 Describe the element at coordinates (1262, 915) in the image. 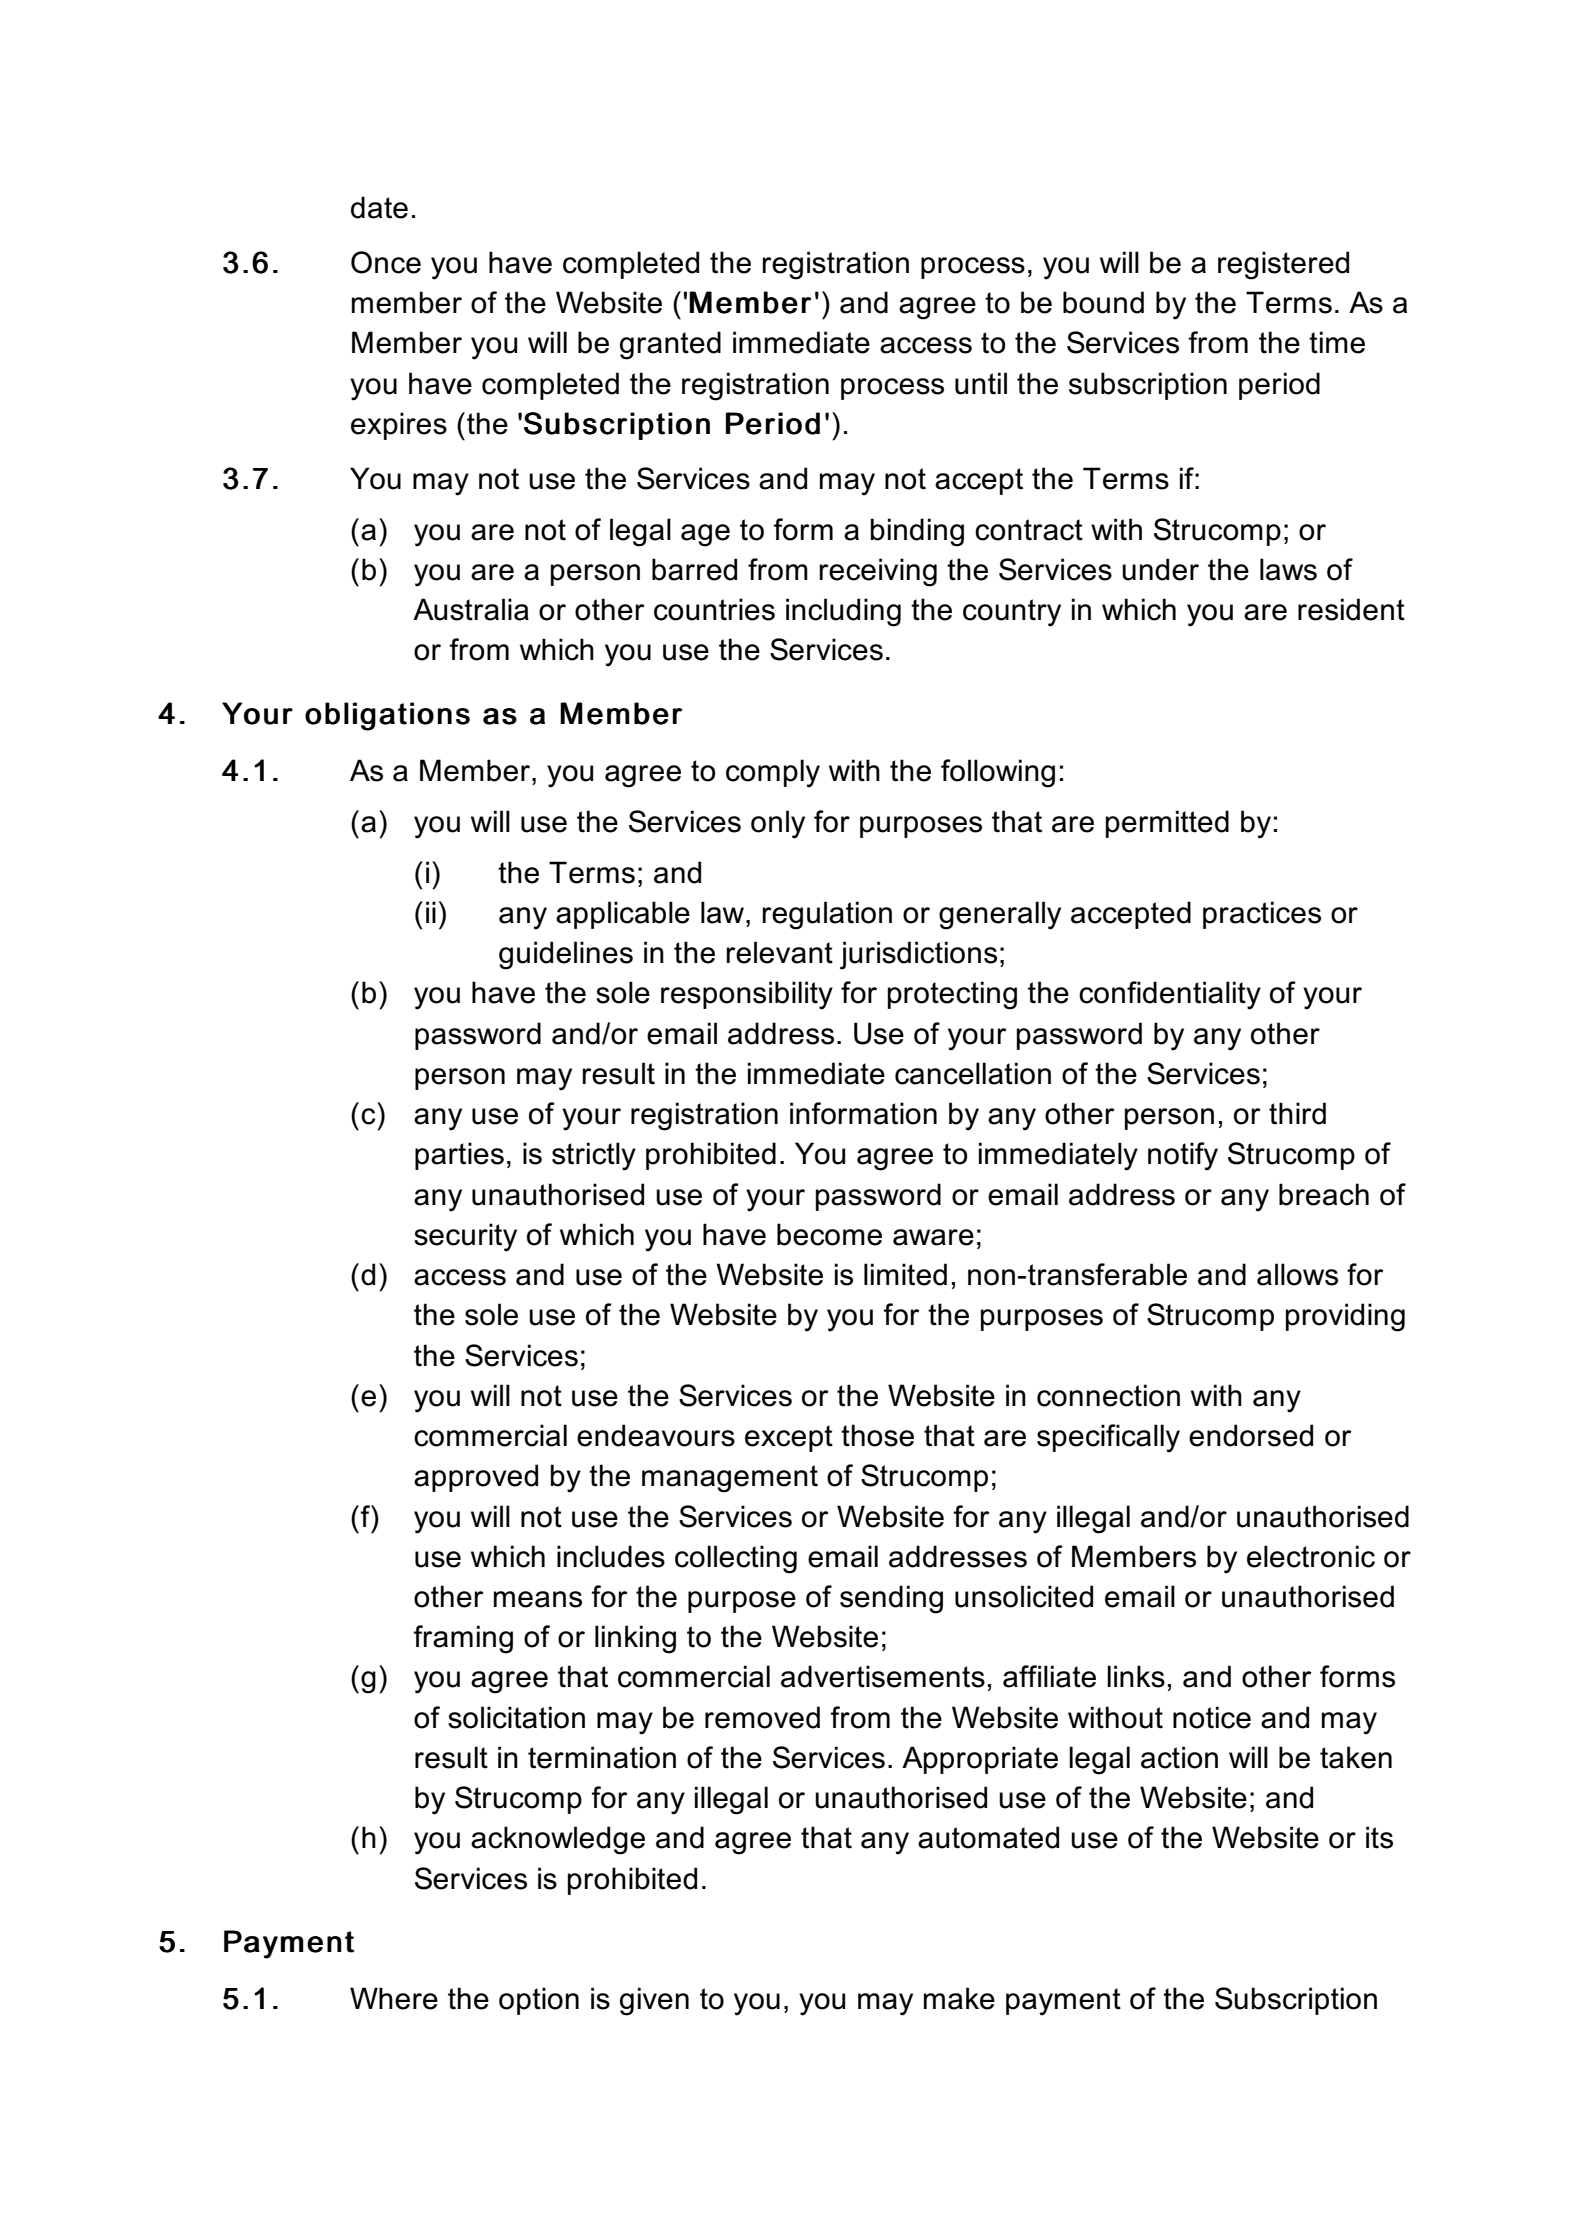

I see `practices` at that location.
